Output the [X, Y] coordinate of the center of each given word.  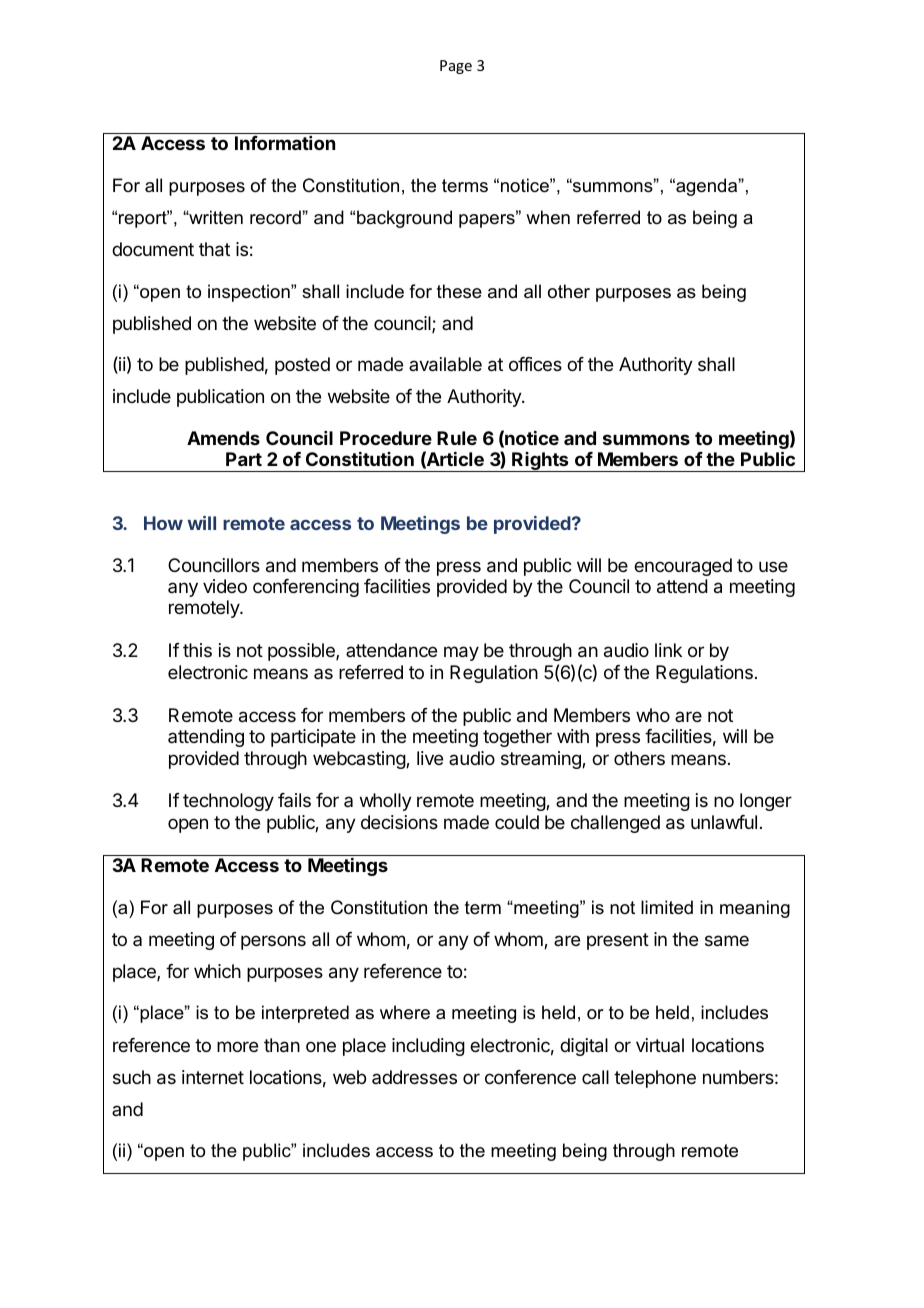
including [428, 1047]
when [548, 217]
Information [285, 143]
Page [456, 67]
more [237, 1046]
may [461, 653]
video [225, 586]
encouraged [683, 567]
